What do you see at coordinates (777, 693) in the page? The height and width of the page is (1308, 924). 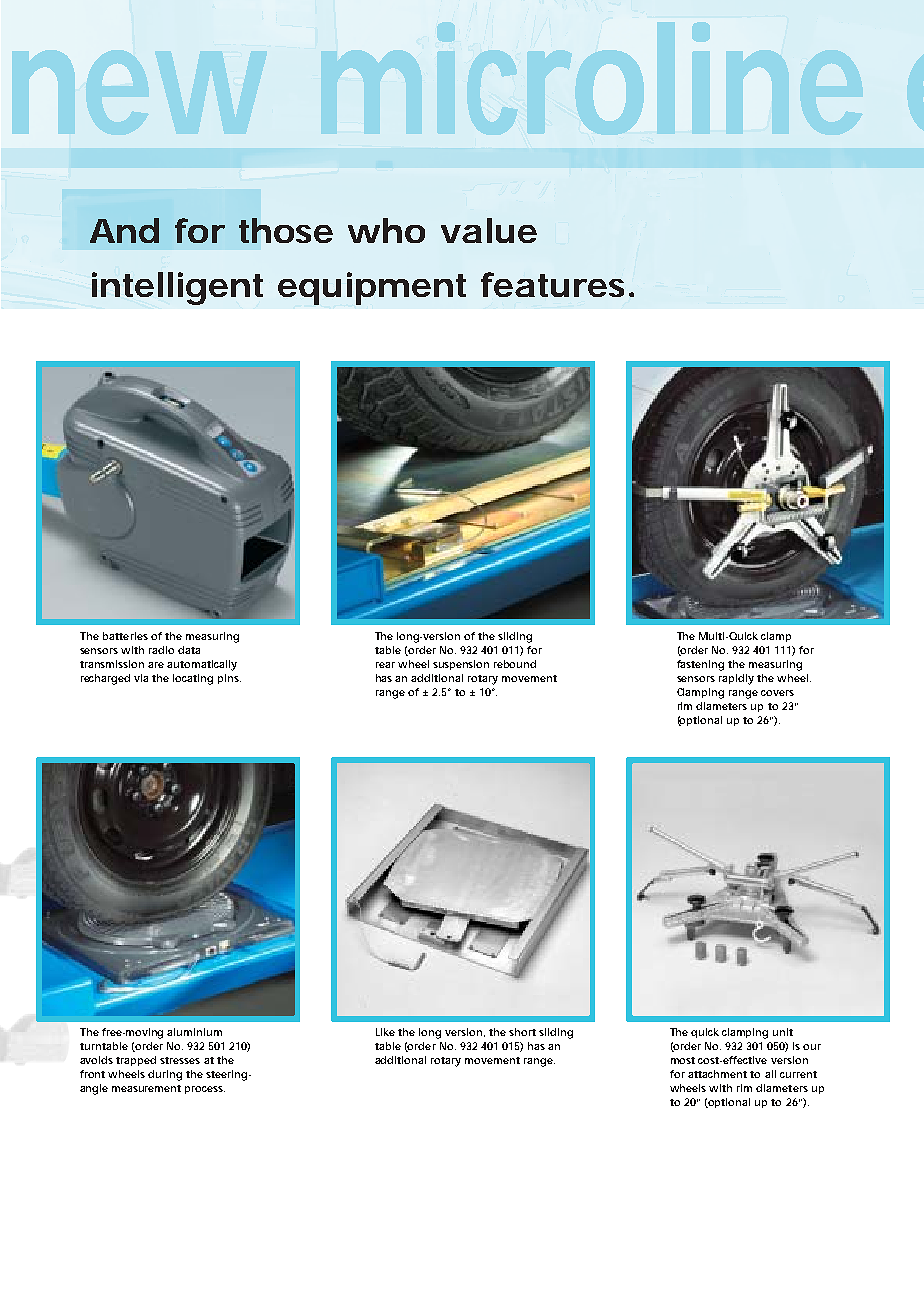 I see `covers` at bounding box center [777, 693].
